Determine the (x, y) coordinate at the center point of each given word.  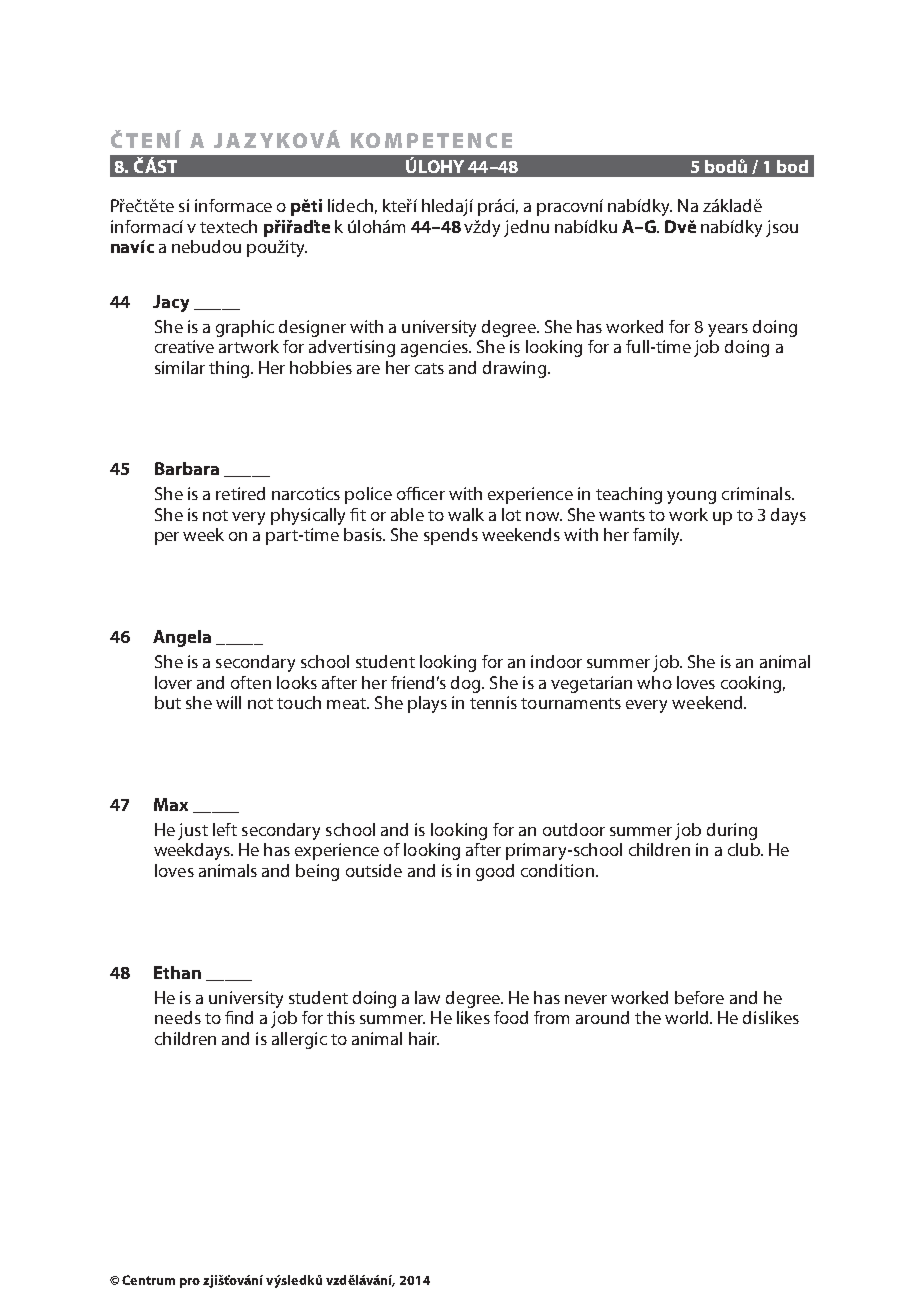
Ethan (177, 972)
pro (190, 1283)
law (427, 997)
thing (230, 369)
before (699, 997)
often (251, 682)
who (654, 682)
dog (467, 684)
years (728, 330)
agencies (435, 348)
